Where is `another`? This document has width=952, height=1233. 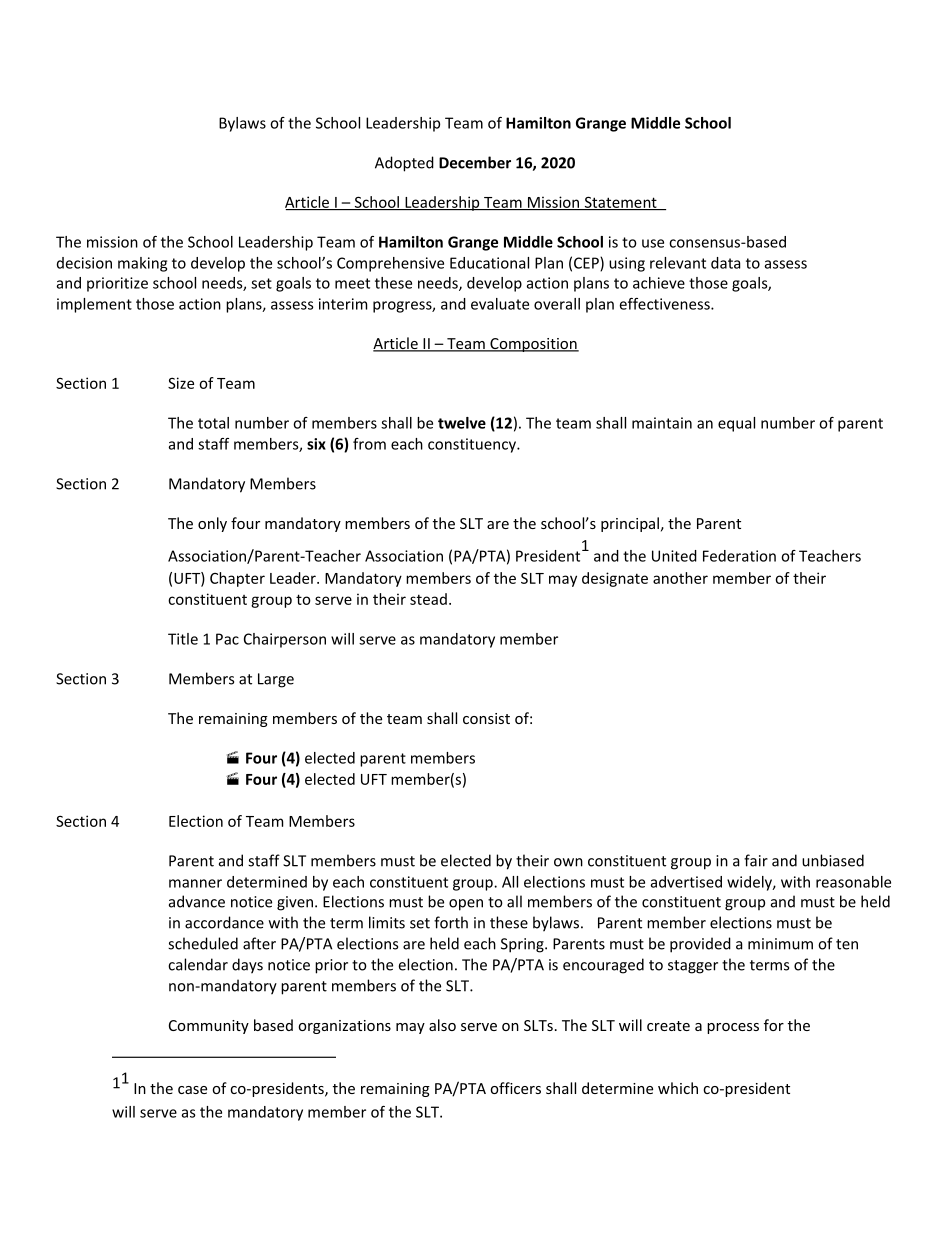 another is located at coordinates (680, 578).
